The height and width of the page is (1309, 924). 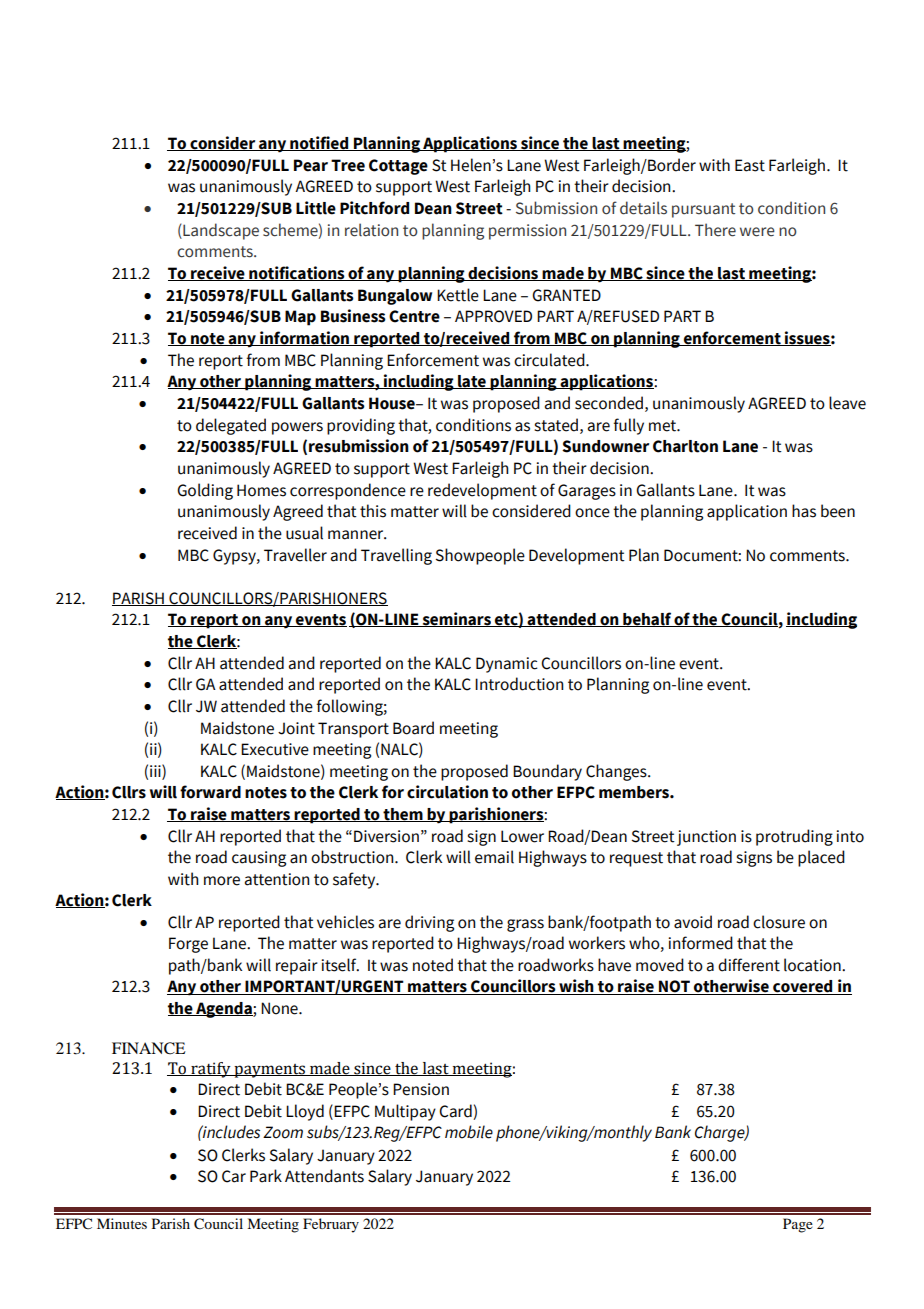 What do you see at coordinates (222, 881) in the page?
I see `more` at bounding box center [222, 881].
